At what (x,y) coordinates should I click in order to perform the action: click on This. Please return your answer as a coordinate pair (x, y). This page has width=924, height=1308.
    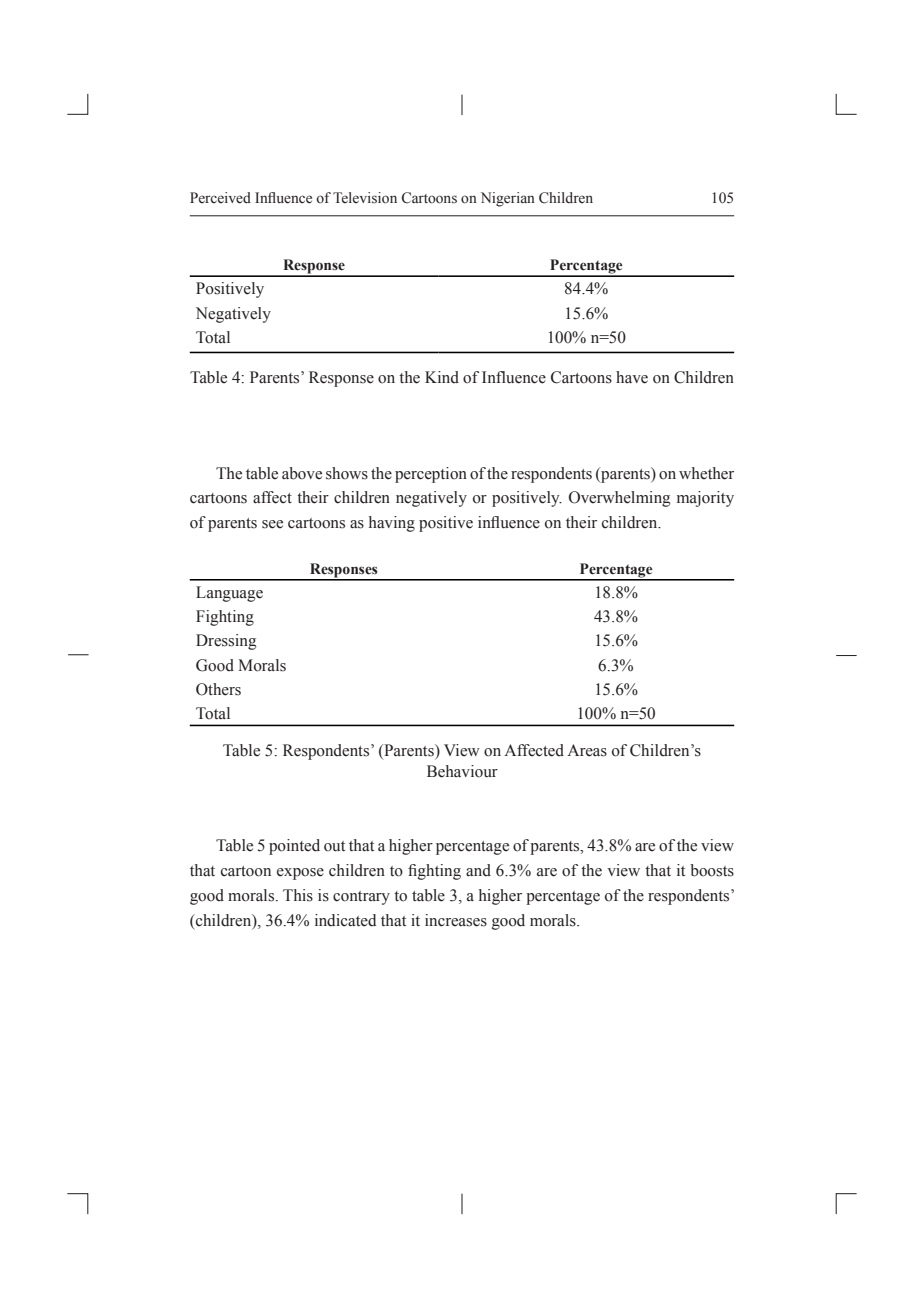
    Looking at the image, I should click on (298, 895).
